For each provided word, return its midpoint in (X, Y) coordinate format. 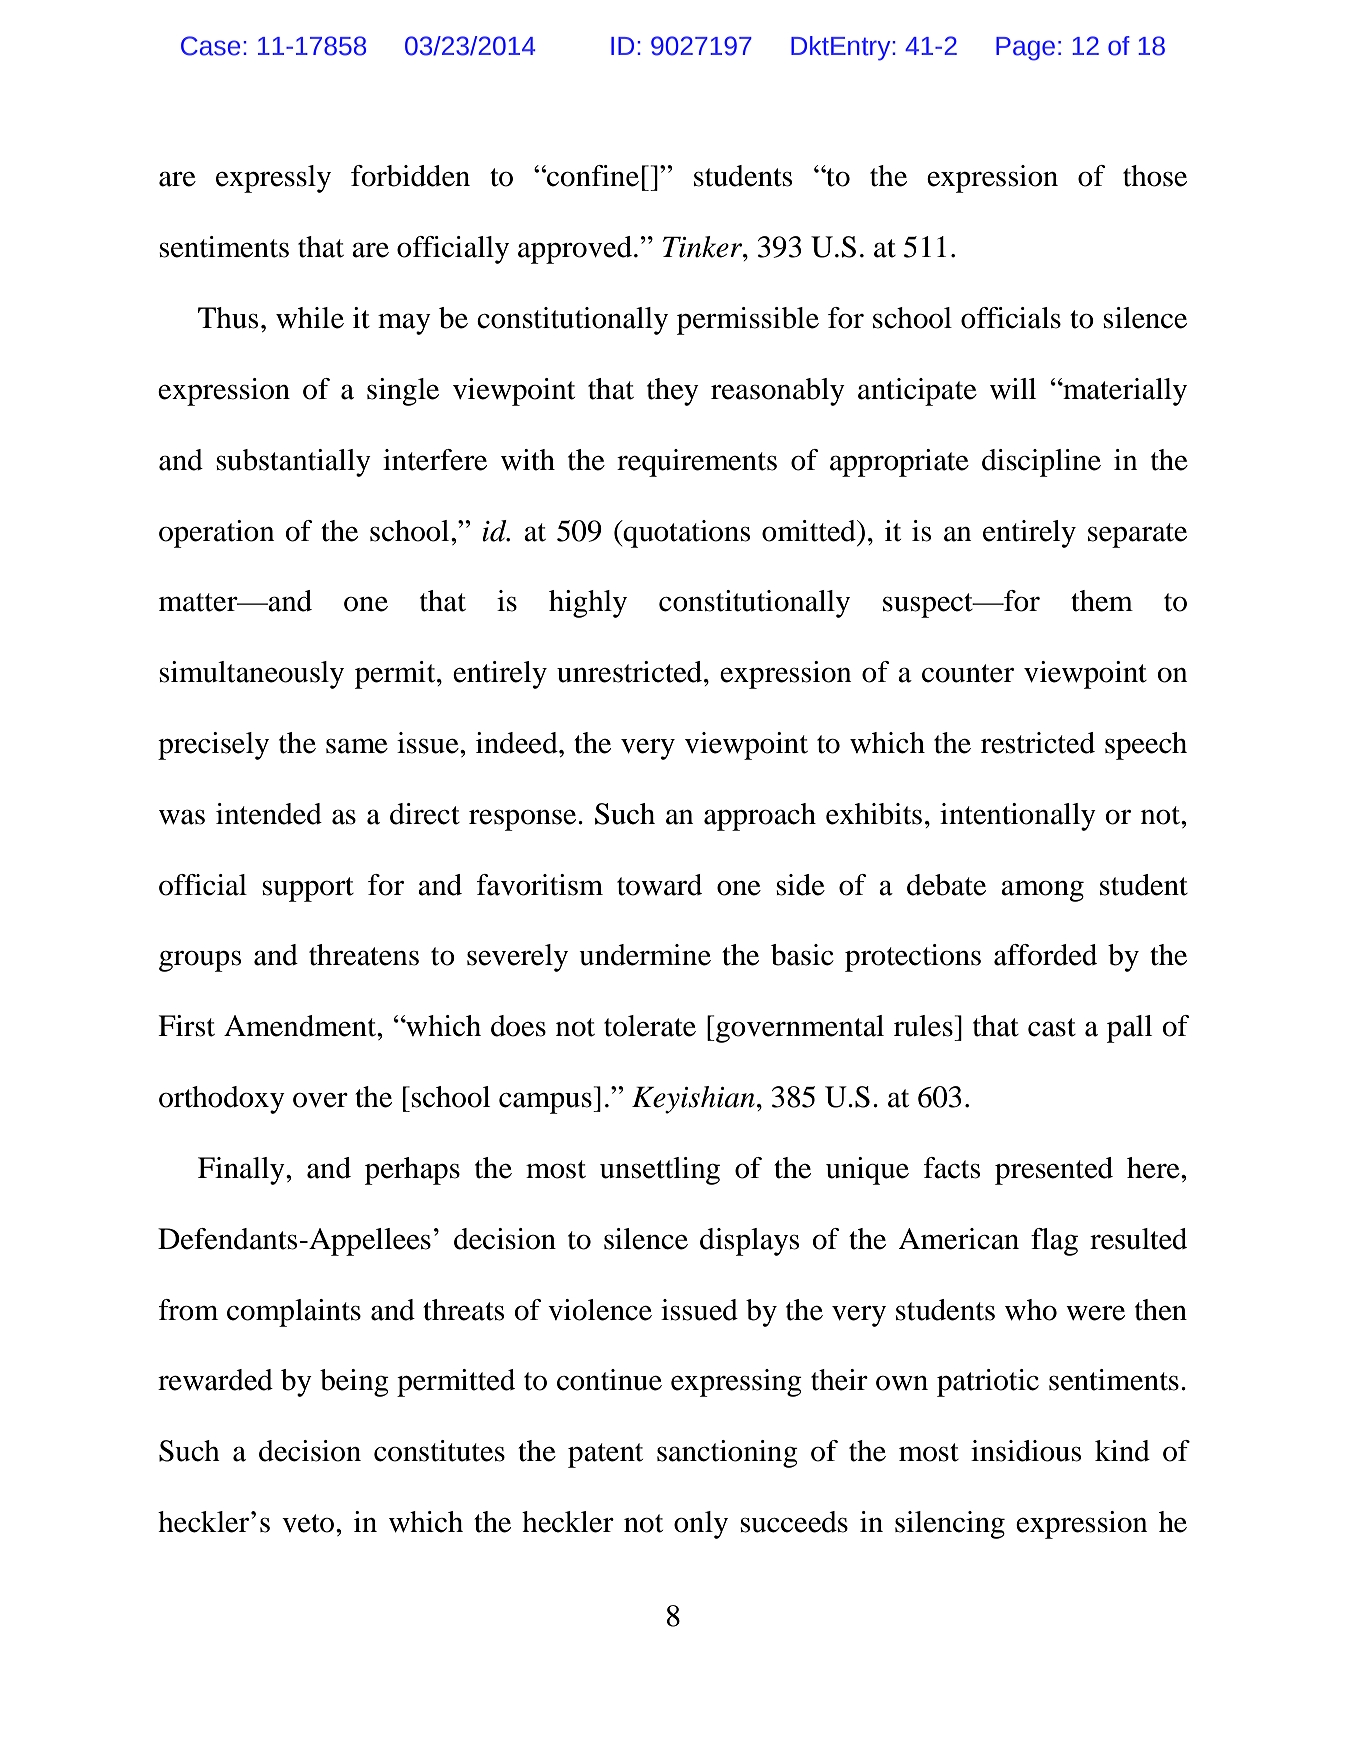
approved (575, 250)
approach (760, 817)
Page (1025, 49)
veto (309, 1523)
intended (269, 814)
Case (210, 46)
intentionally (1018, 817)
